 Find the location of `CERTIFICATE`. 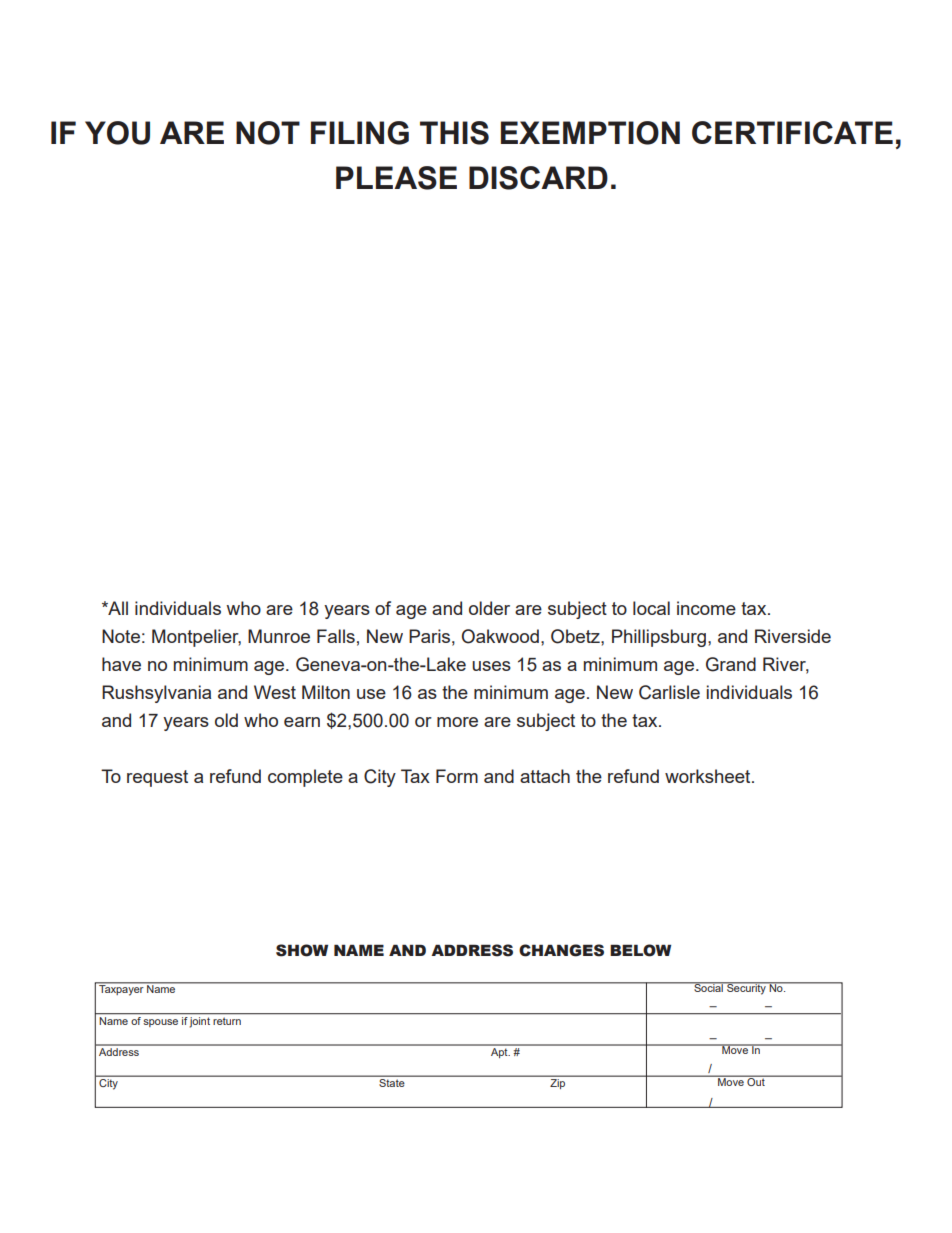

CERTIFICATE is located at coordinates (792, 132).
